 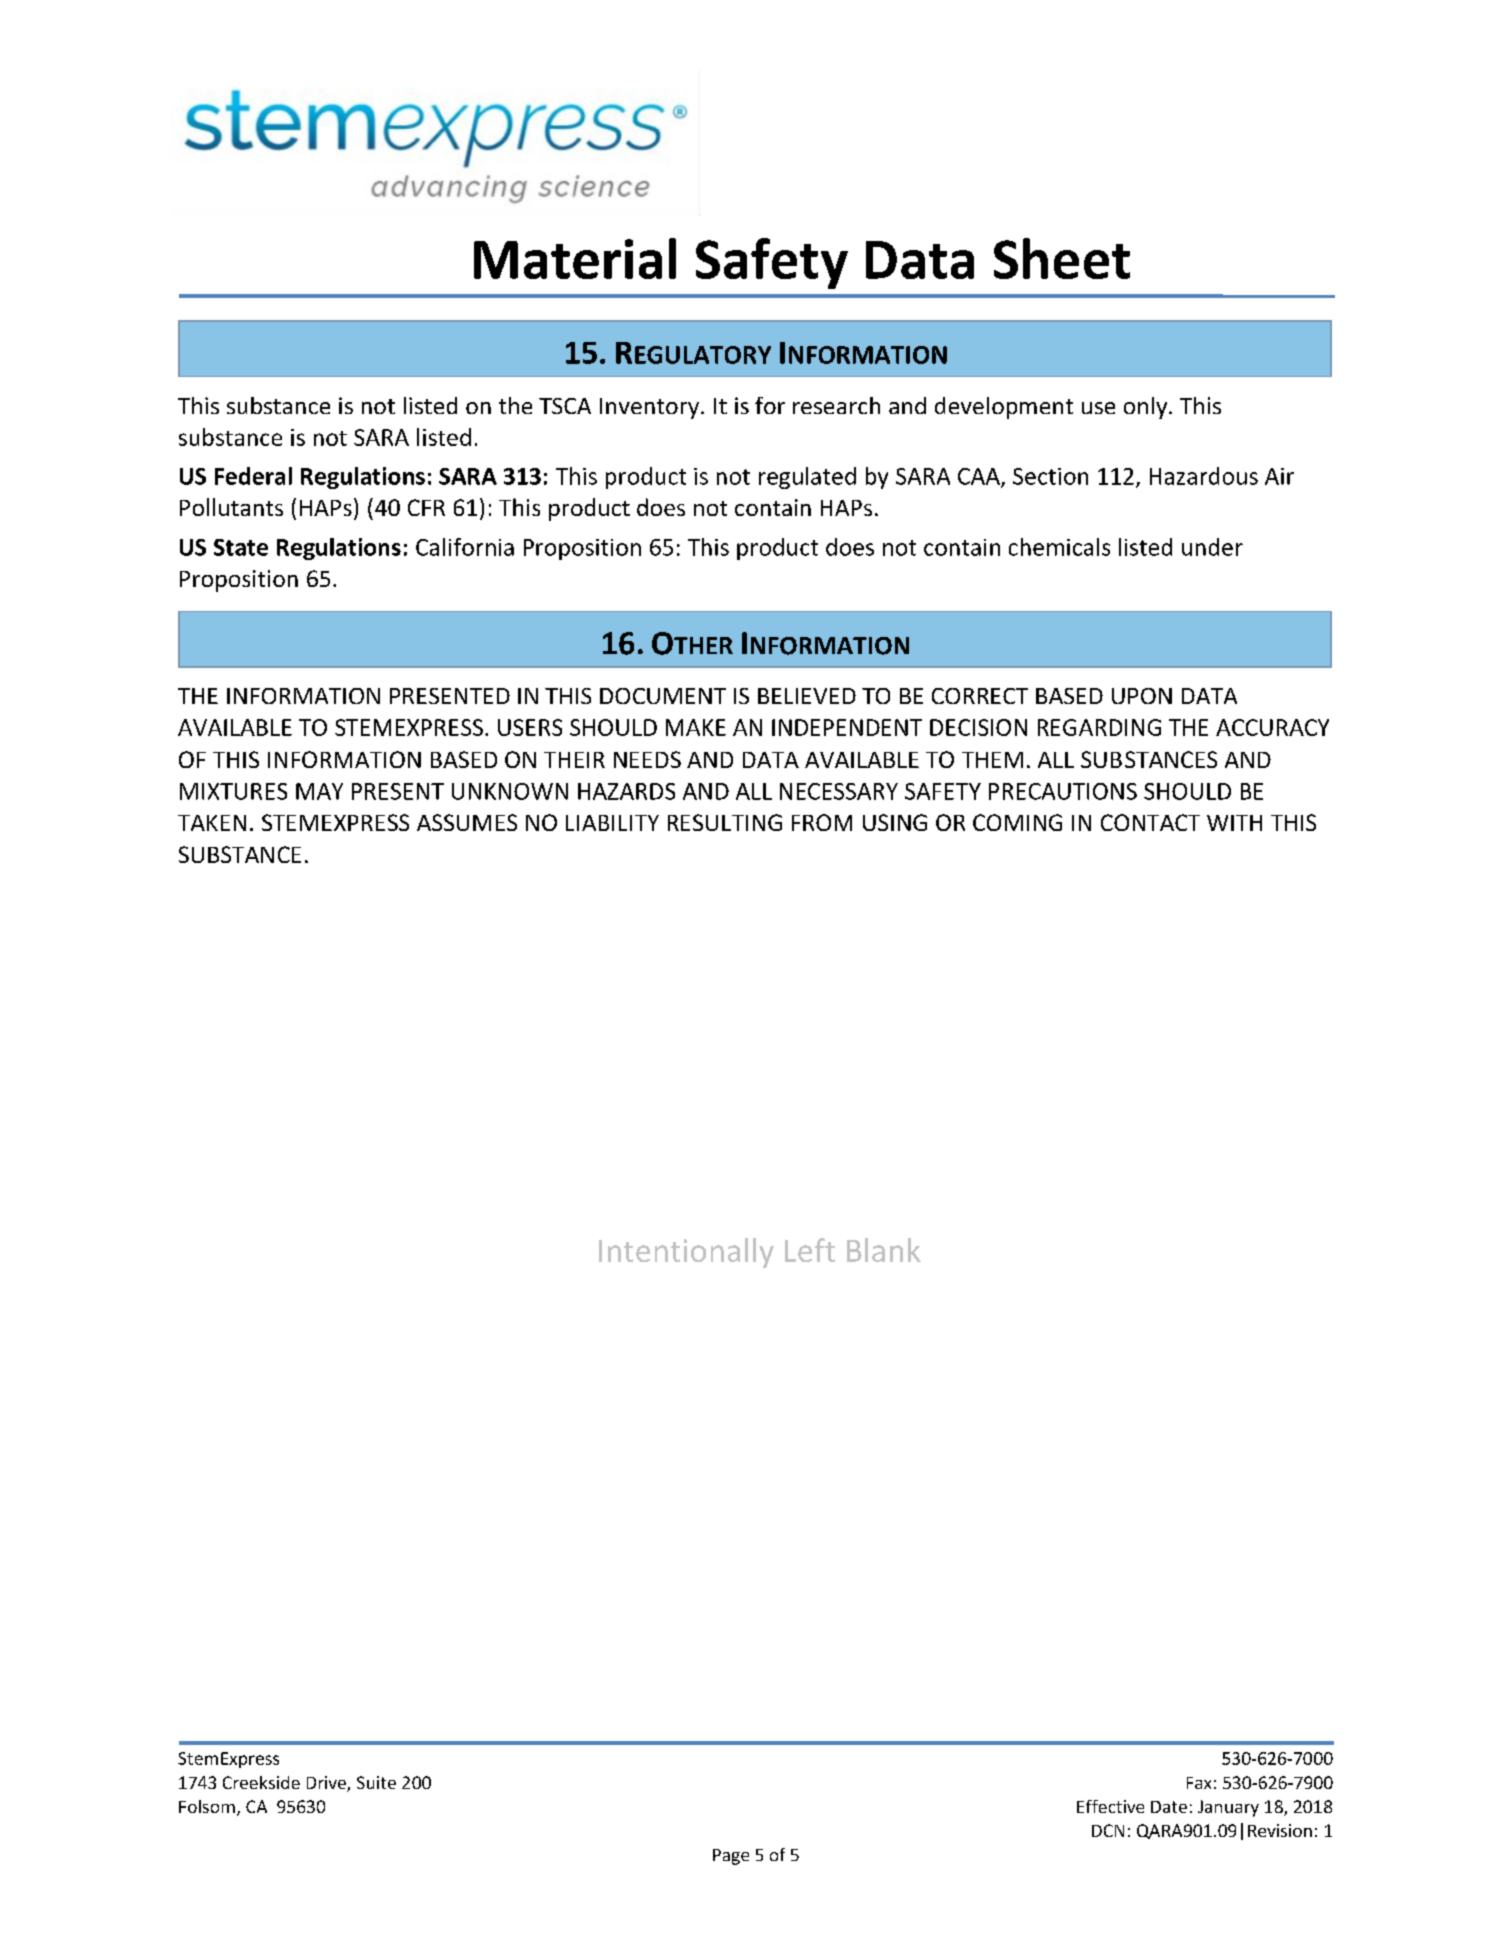 What do you see at coordinates (253, 476) in the screenshot?
I see `Federal` at bounding box center [253, 476].
